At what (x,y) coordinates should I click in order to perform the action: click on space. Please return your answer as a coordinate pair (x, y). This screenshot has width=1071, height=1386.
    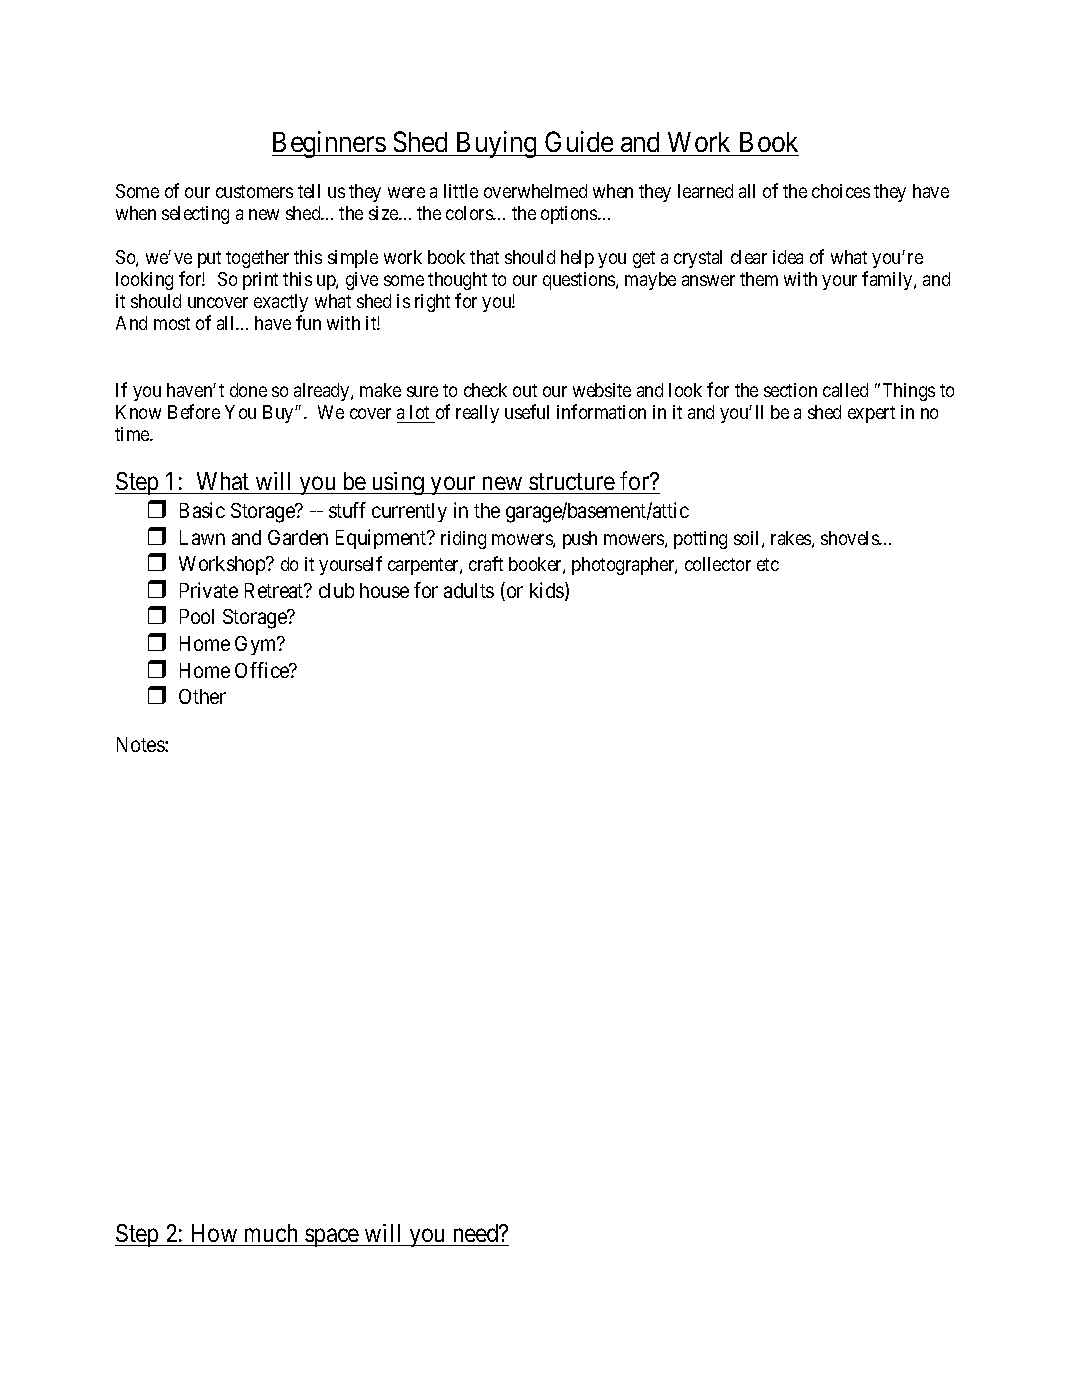
    Looking at the image, I should click on (332, 1237).
